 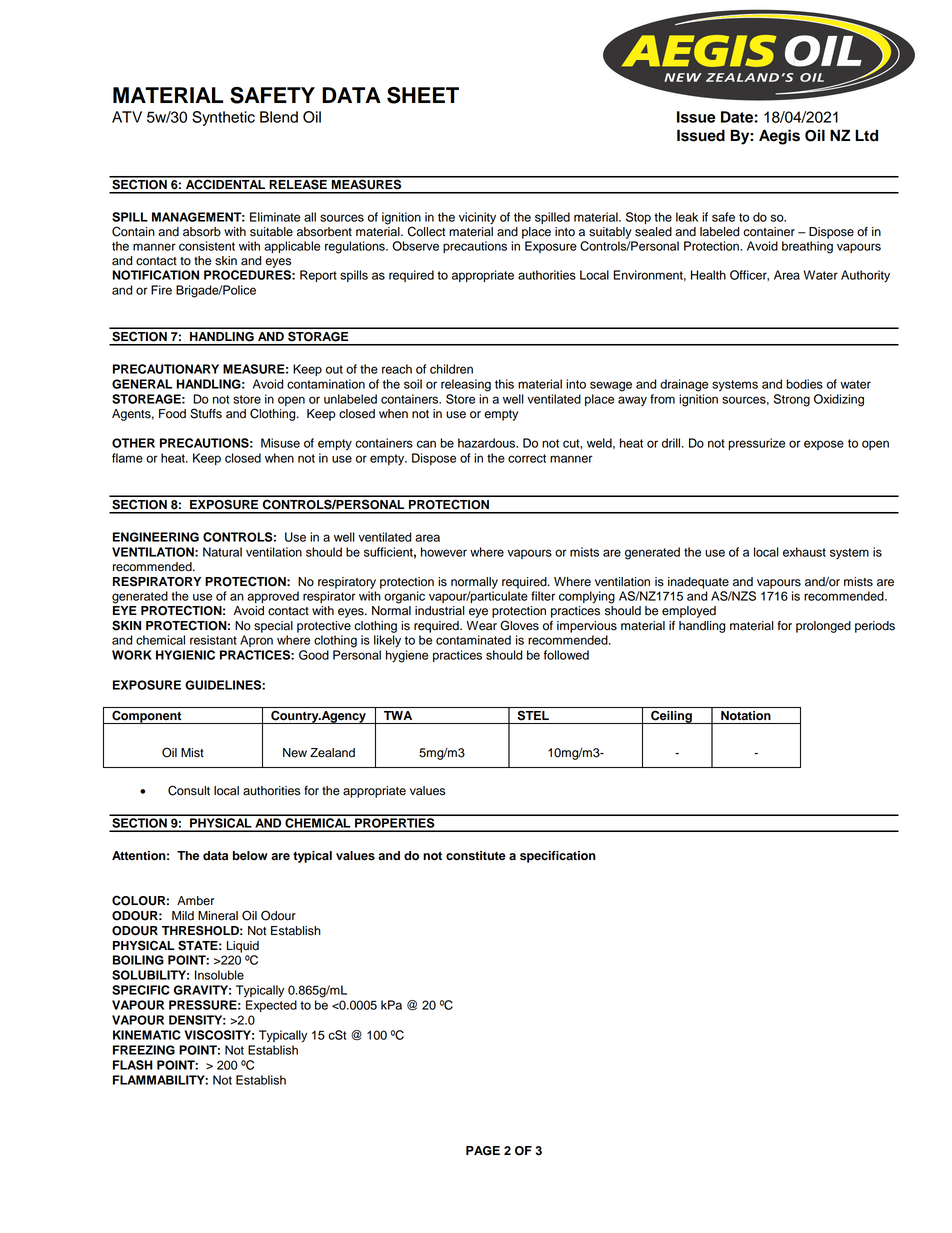 What do you see at coordinates (423, 95) in the document?
I see `SHEET` at bounding box center [423, 95].
